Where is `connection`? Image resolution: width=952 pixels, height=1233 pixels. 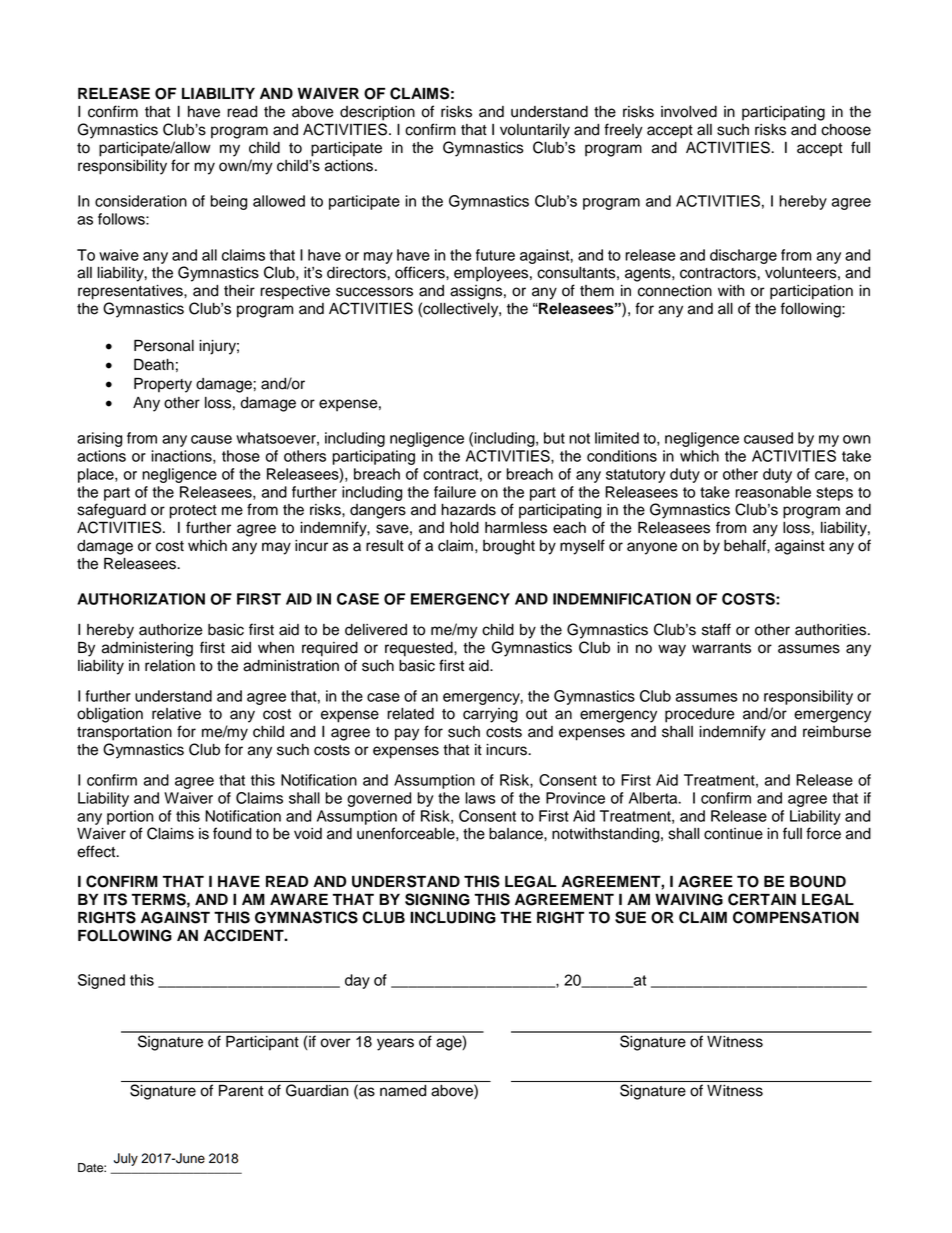
connection is located at coordinates (675, 291).
